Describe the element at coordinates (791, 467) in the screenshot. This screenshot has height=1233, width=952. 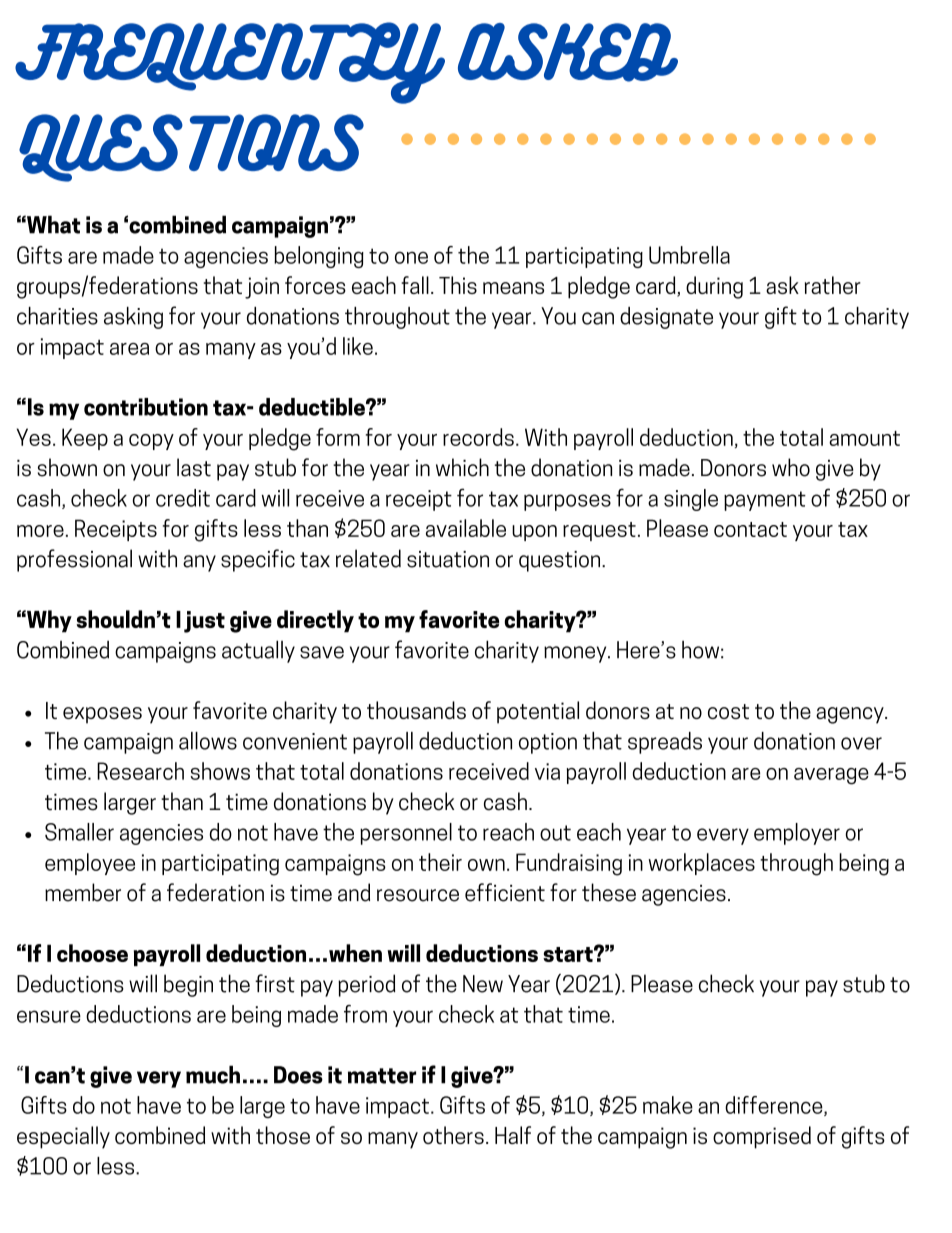
I see `who` at that location.
